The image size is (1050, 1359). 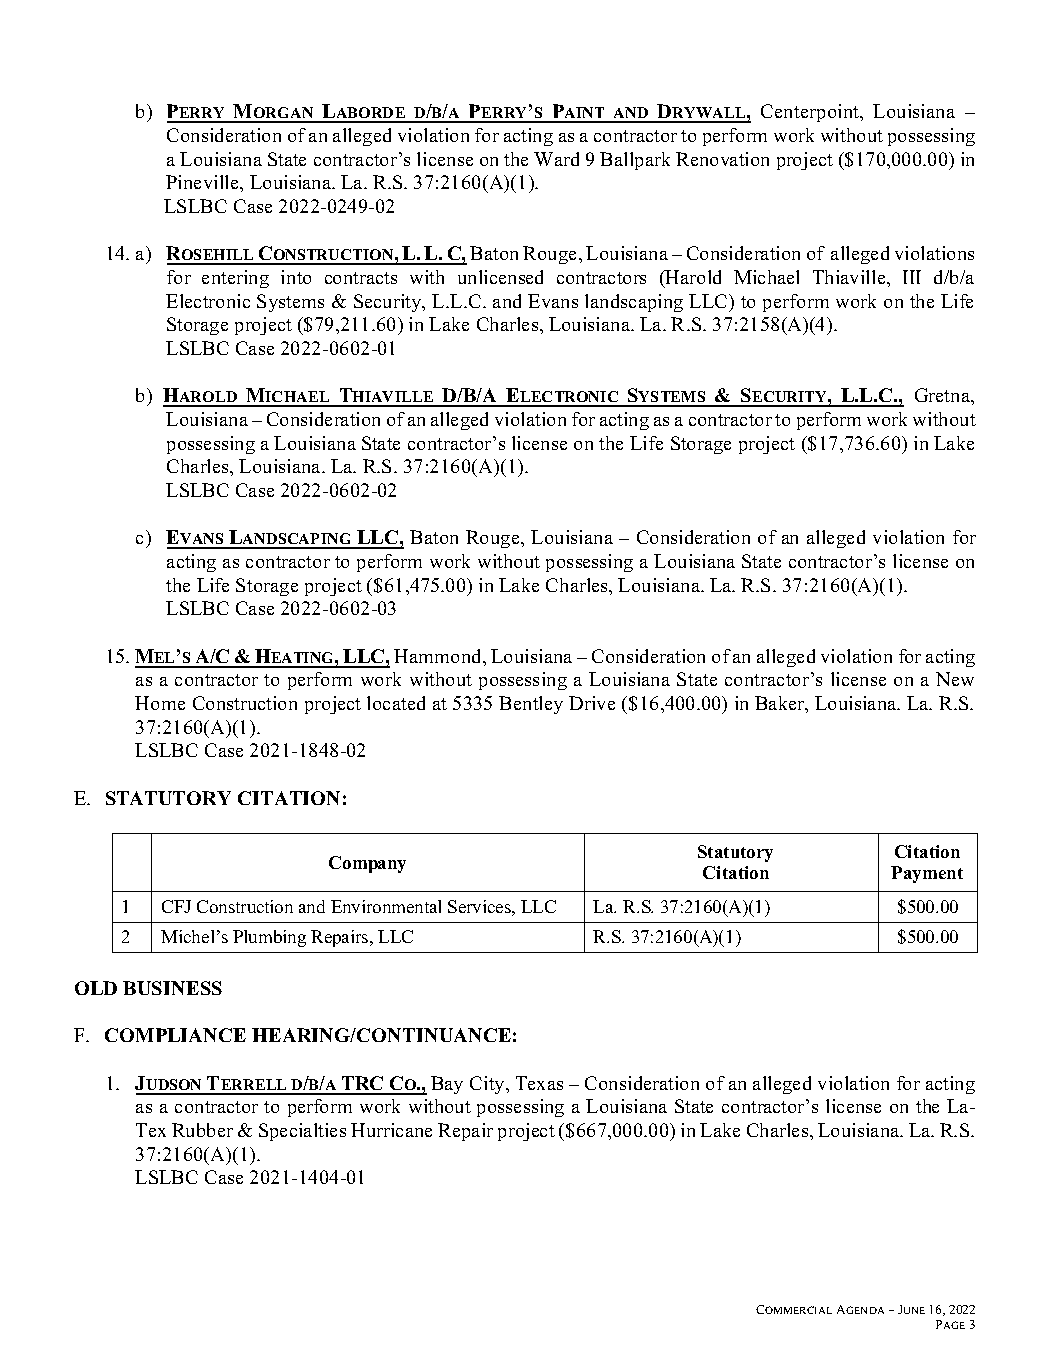 I want to click on into, so click(x=296, y=277).
